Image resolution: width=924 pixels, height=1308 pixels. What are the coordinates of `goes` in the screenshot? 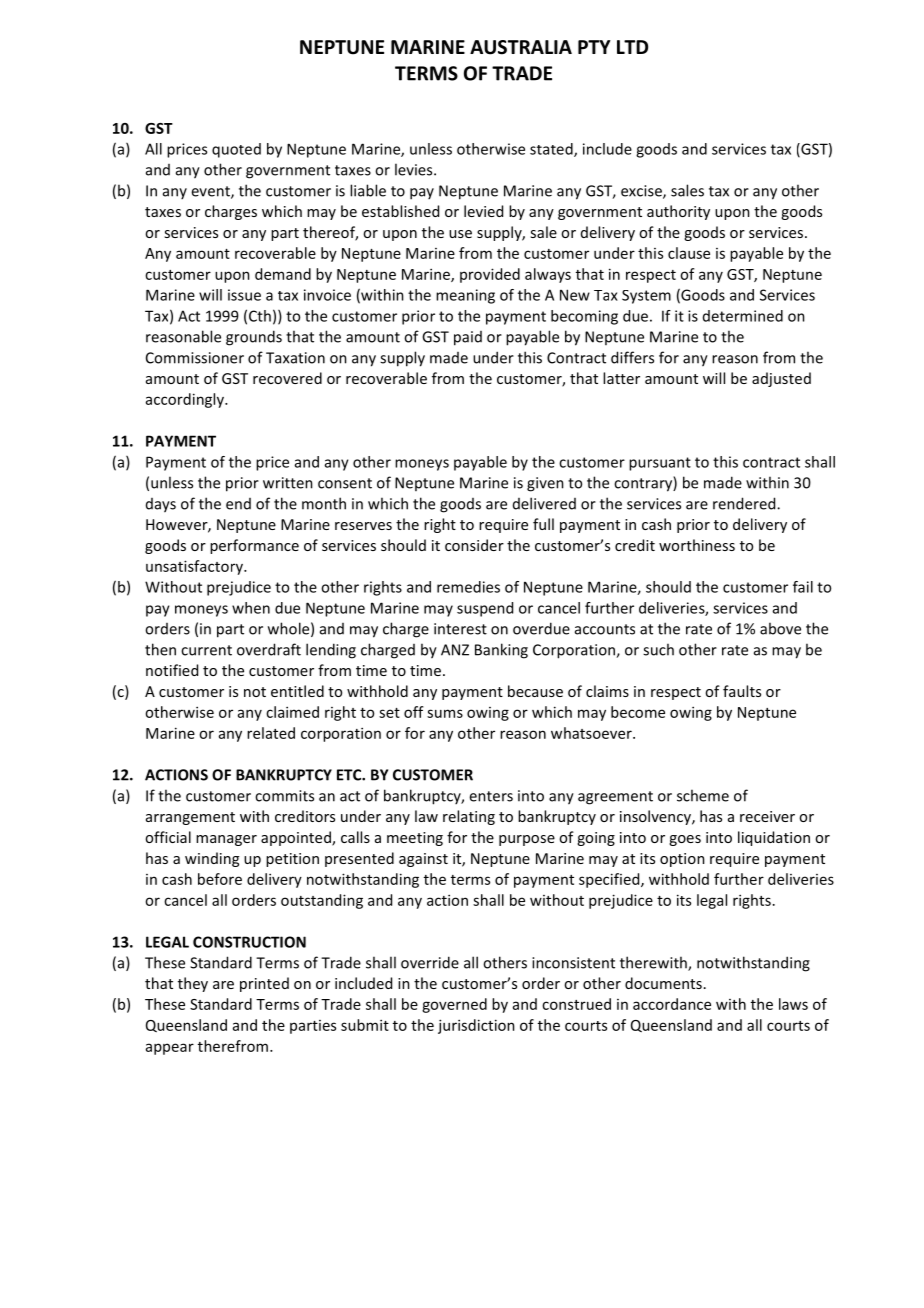 It's located at (685, 840).
